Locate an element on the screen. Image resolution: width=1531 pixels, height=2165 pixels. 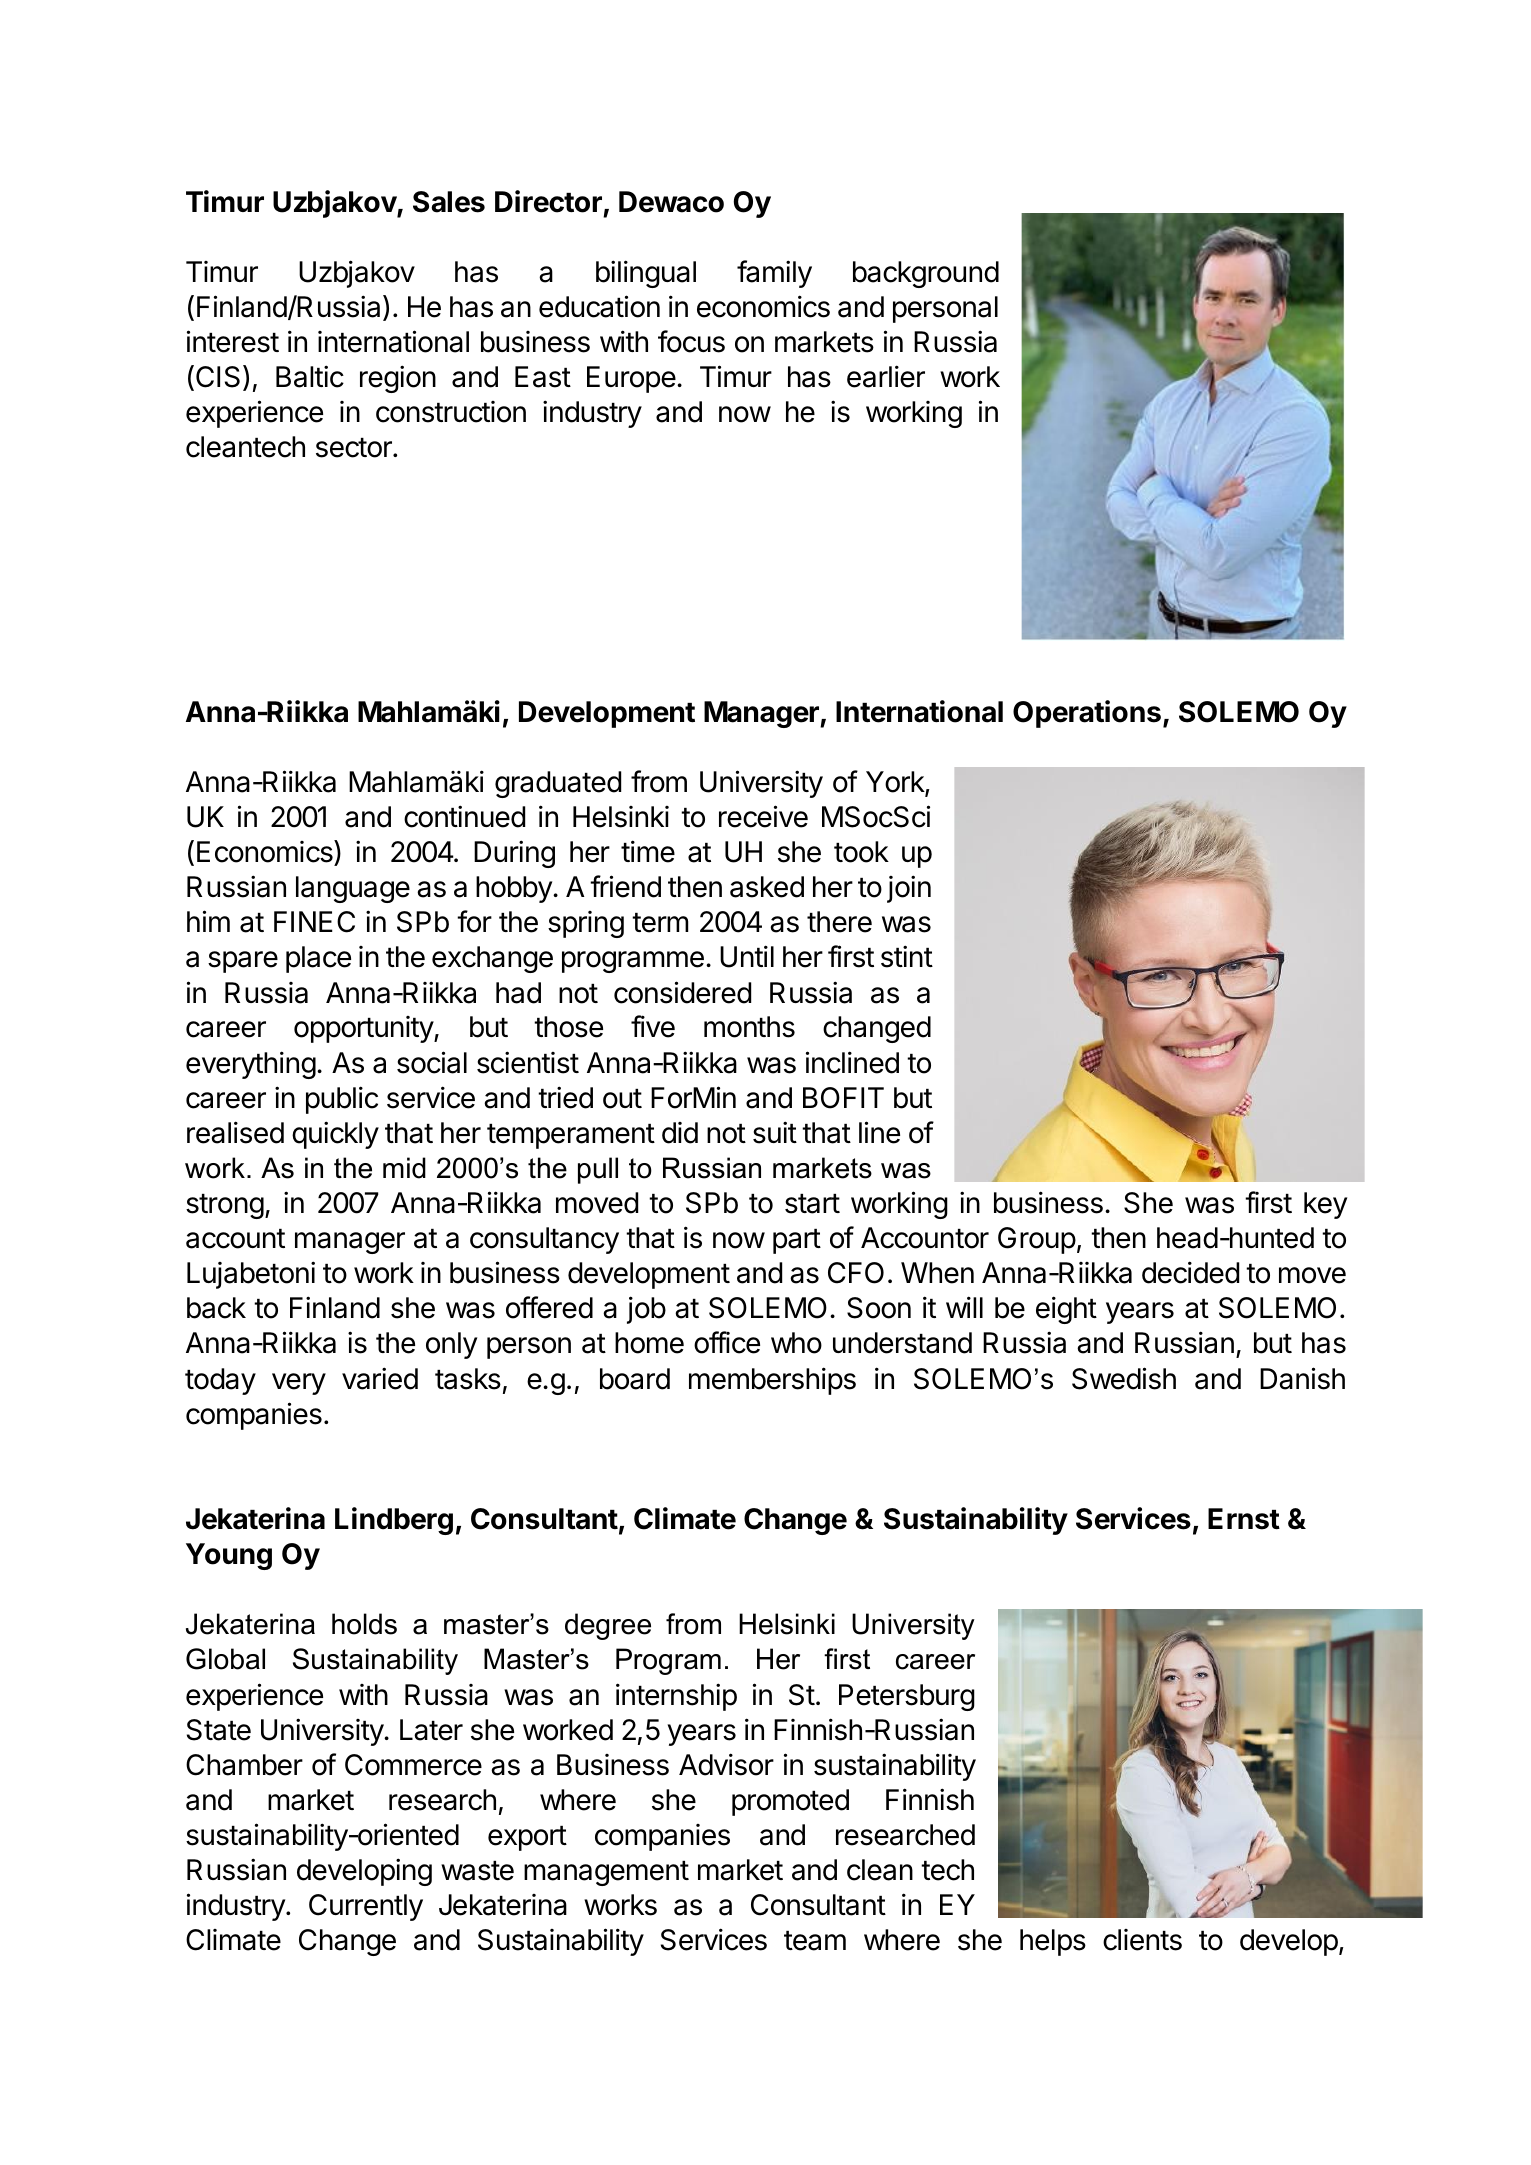
key is located at coordinates (1325, 1205).
